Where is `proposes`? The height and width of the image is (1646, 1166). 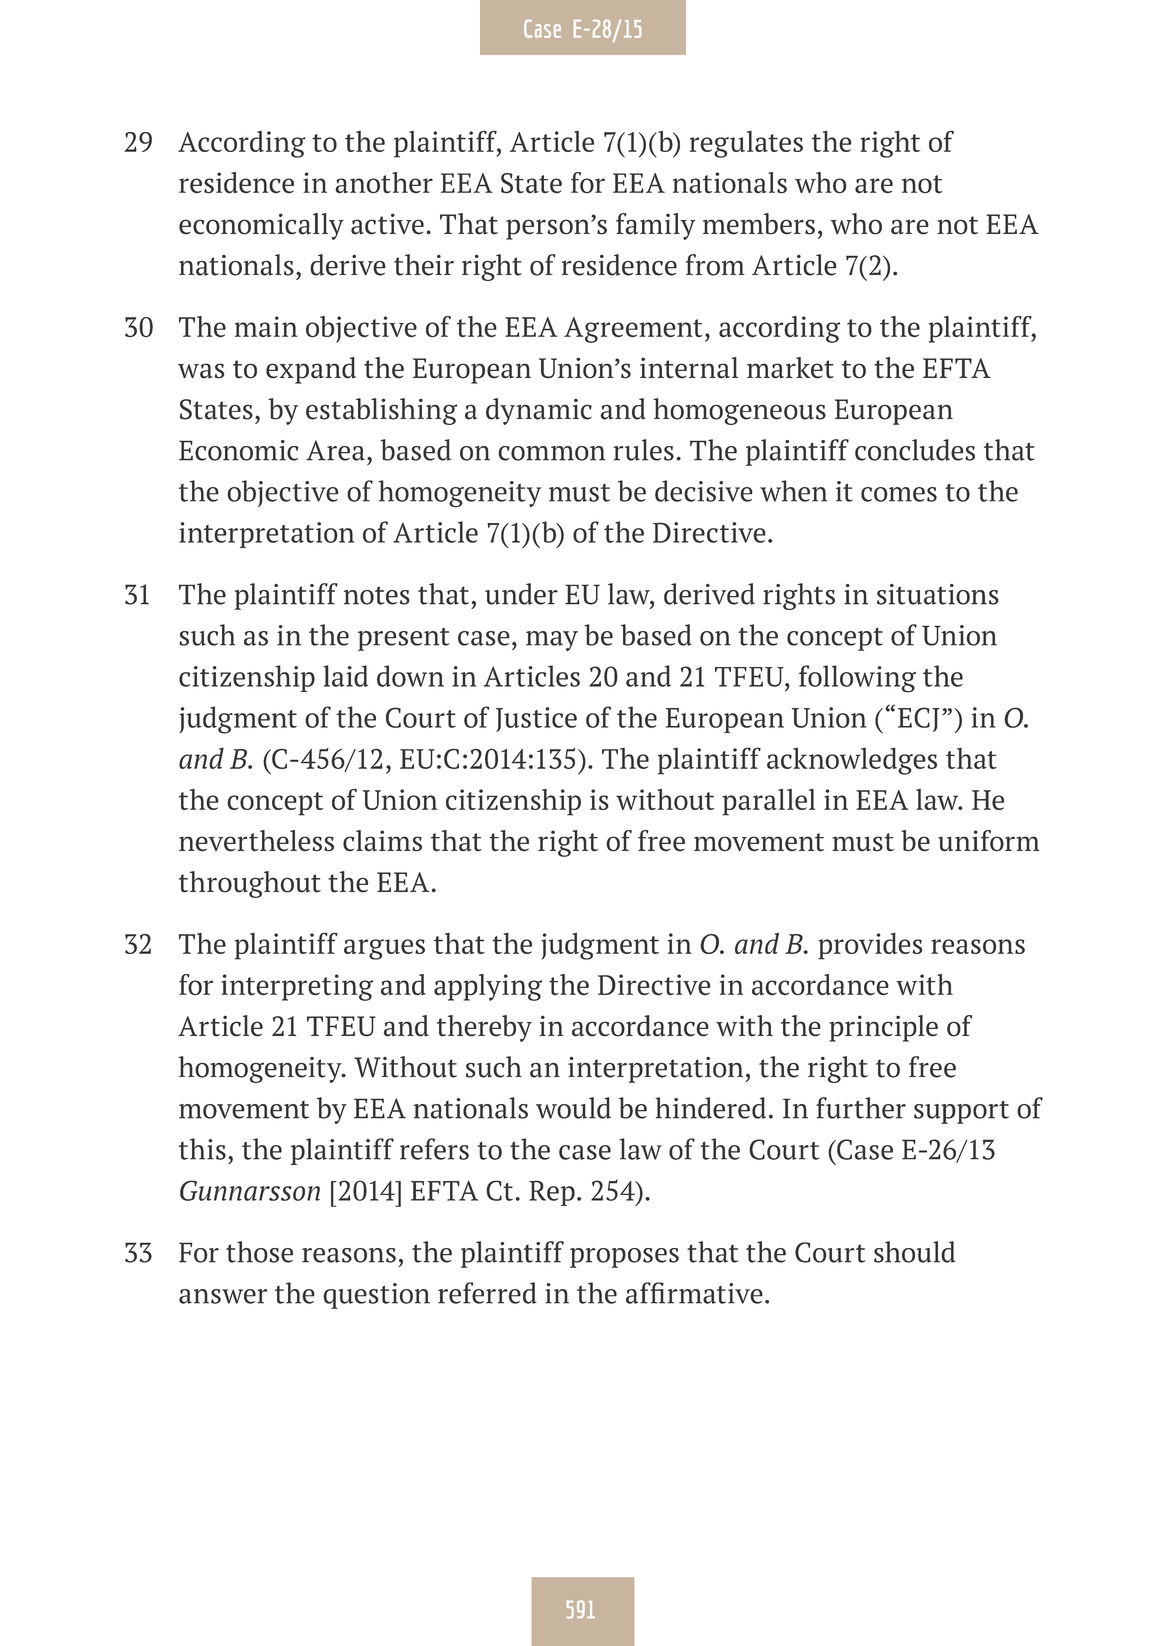 proposes is located at coordinates (624, 1258).
